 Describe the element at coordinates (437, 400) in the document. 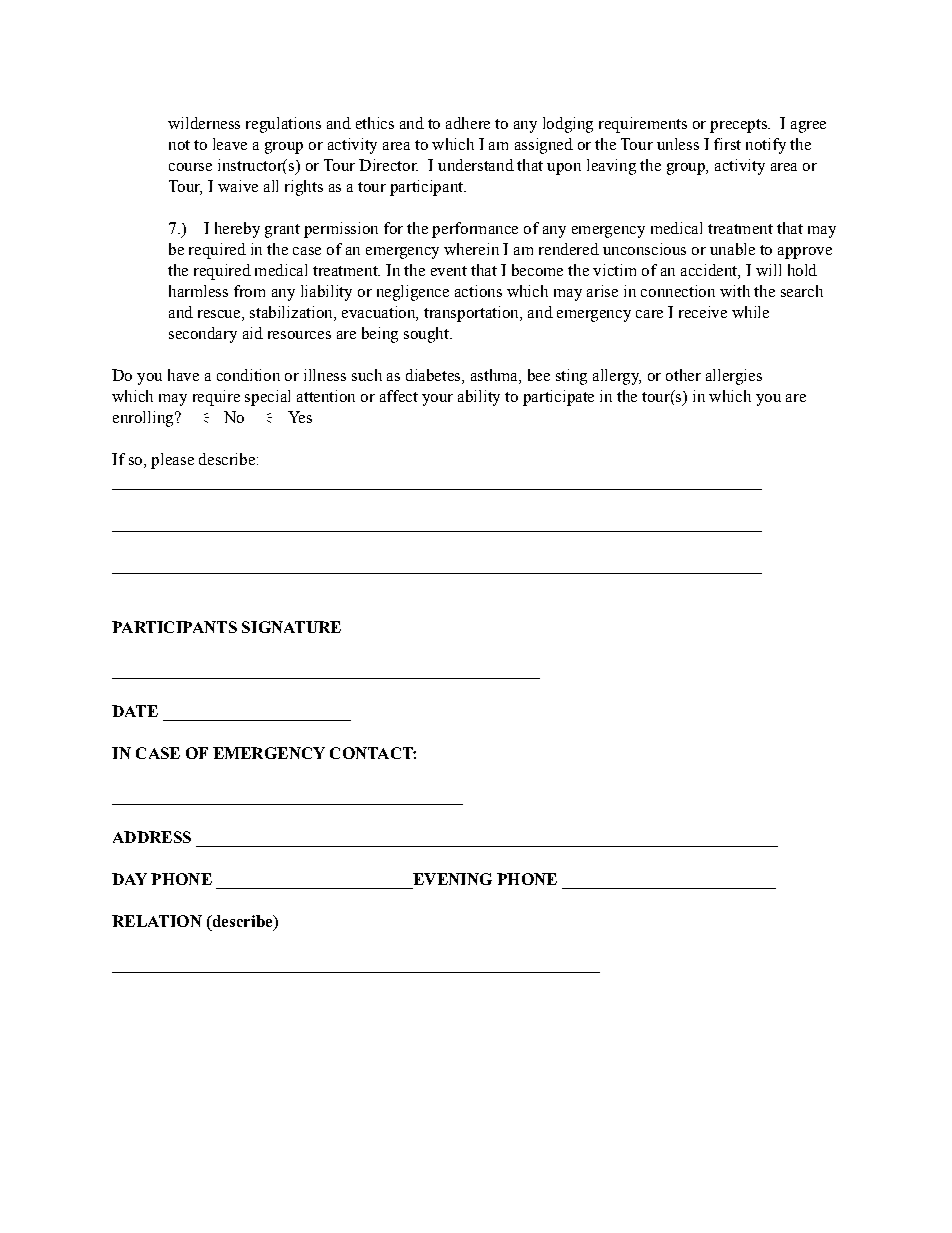

I see `your` at that location.
